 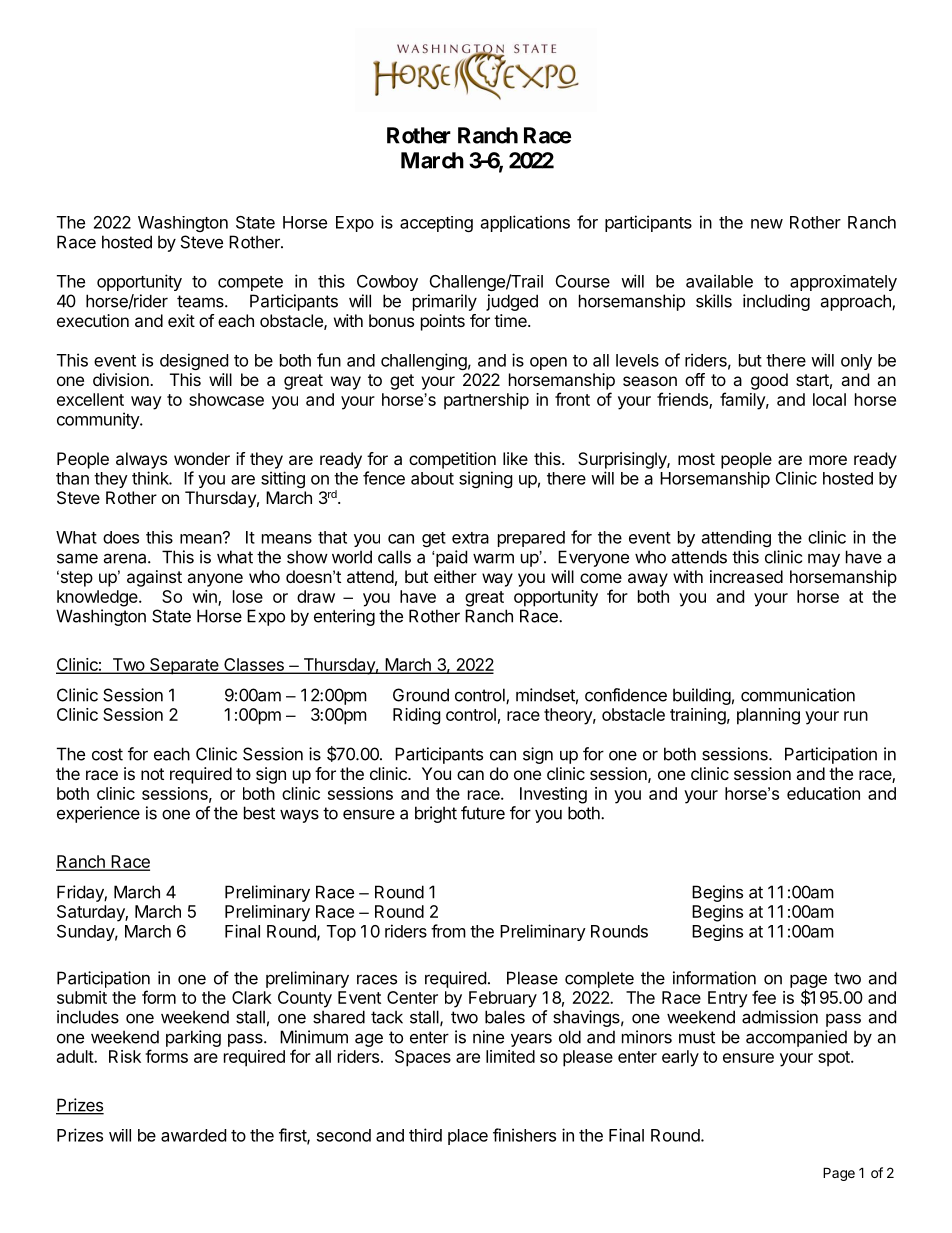 I want to click on fee, so click(x=764, y=997).
